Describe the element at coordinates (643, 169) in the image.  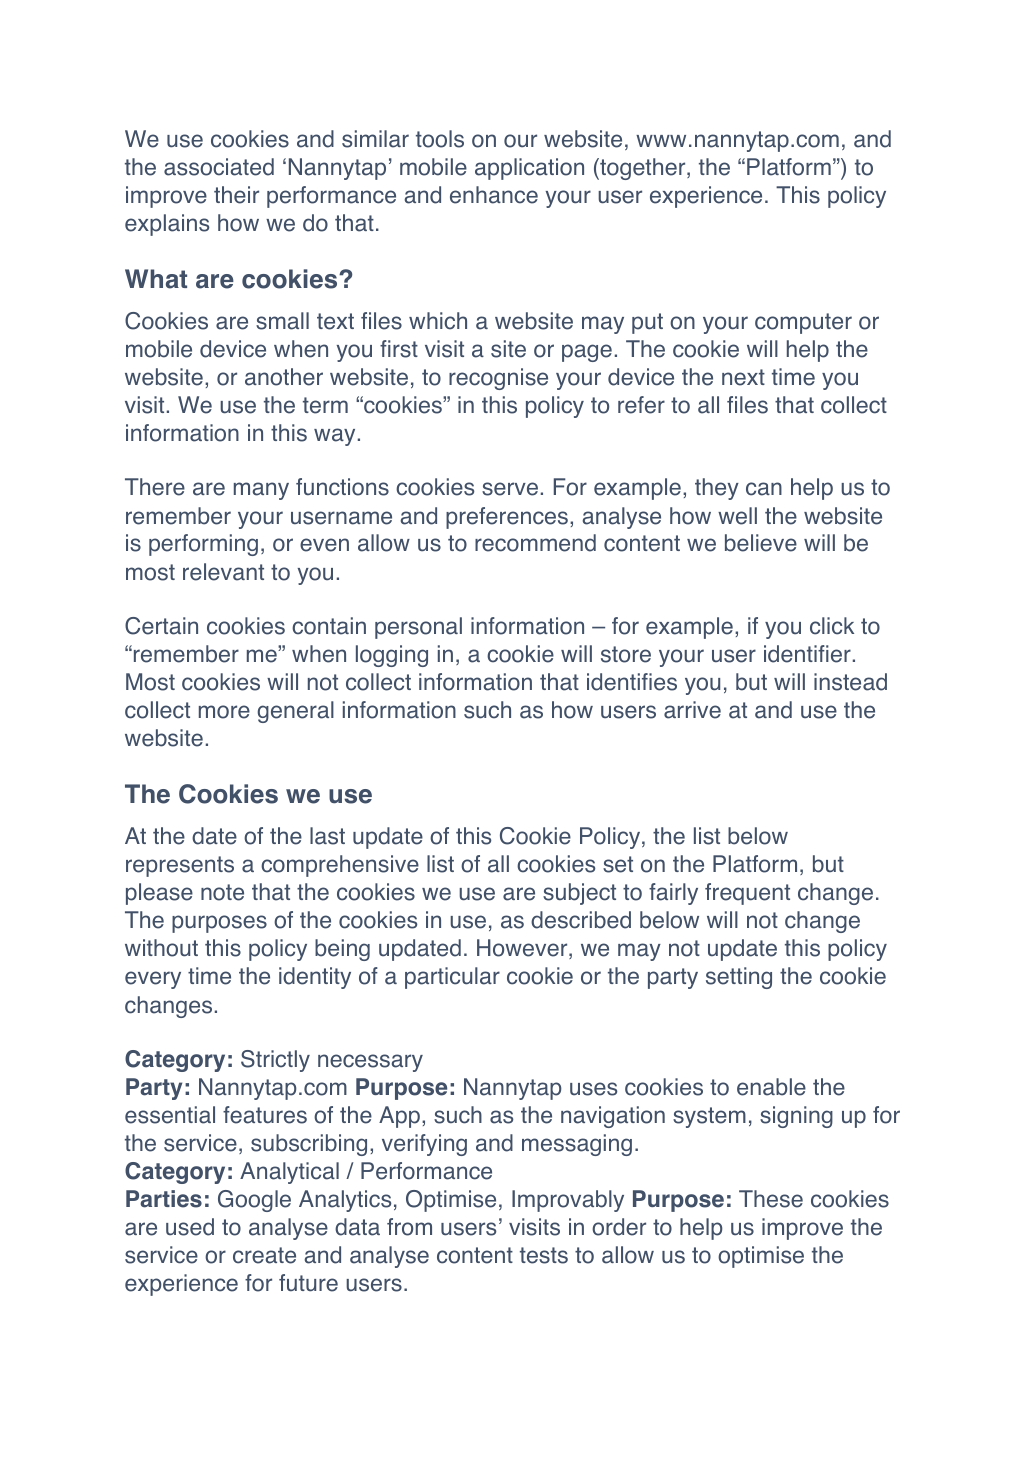
I see `together` at that location.
